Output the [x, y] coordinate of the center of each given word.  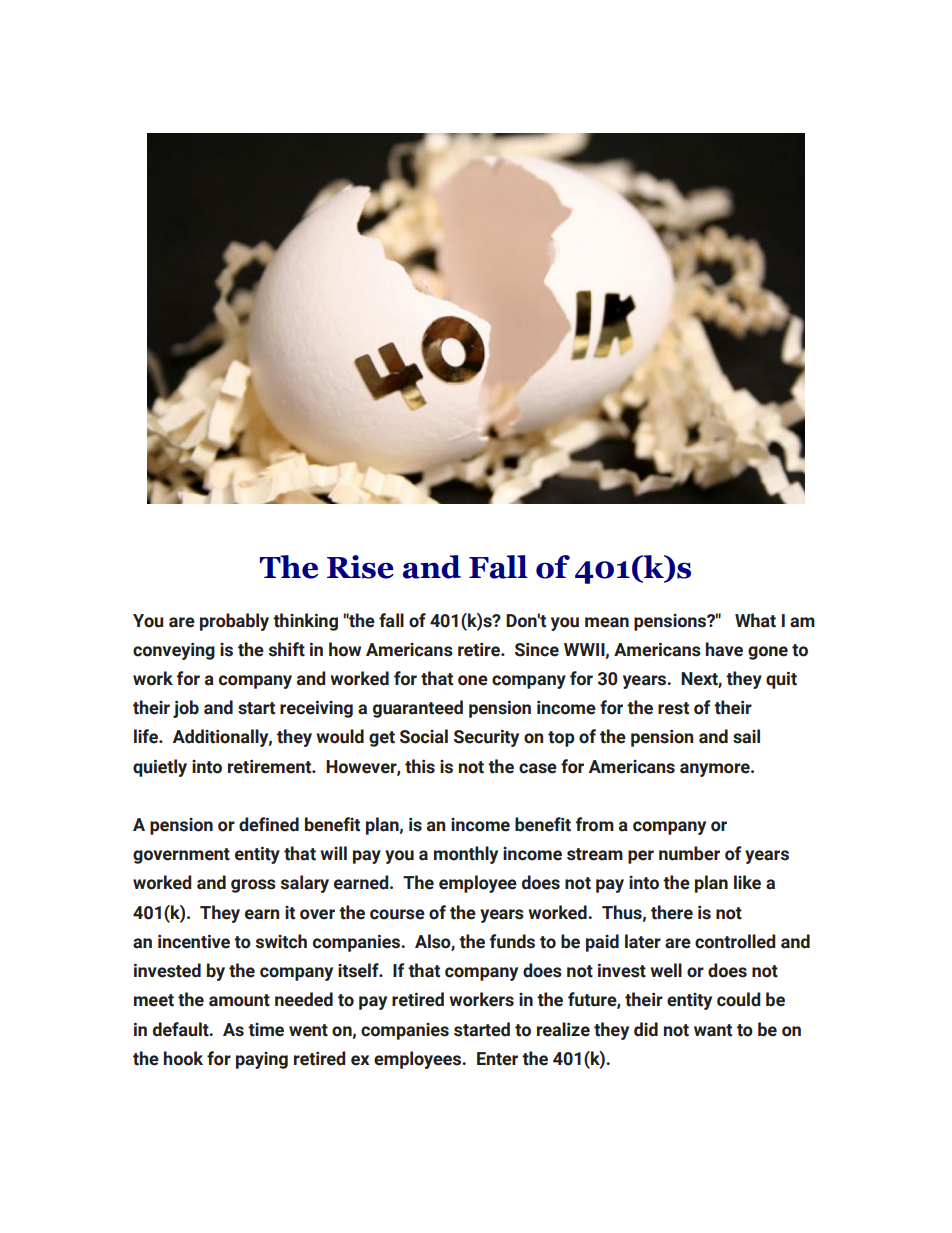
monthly [466, 855]
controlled [735, 941]
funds [512, 941]
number [689, 853]
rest [673, 708]
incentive [194, 941]
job [186, 709]
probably [234, 622]
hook [183, 1058]
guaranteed [418, 709]
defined [269, 824]
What [755, 620]
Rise [360, 567]
